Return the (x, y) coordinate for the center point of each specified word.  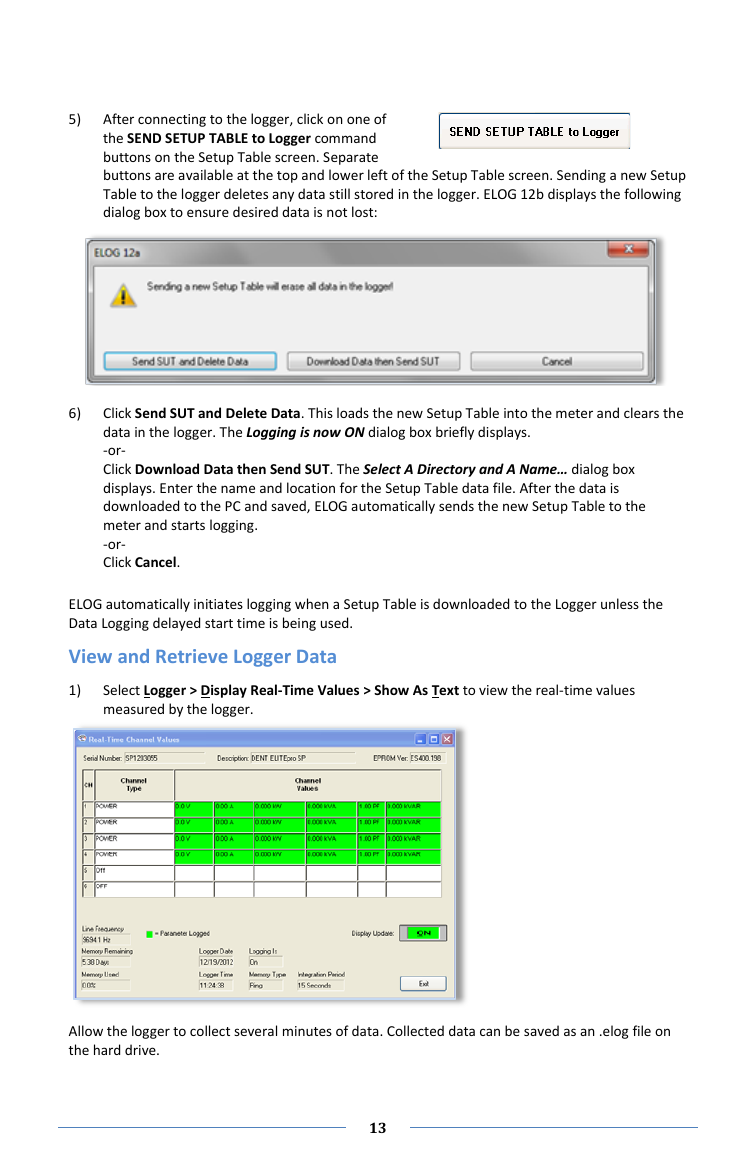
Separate (350, 158)
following (652, 195)
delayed (176, 624)
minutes (307, 1031)
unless (620, 603)
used (336, 622)
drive (141, 1049)
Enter (176, 488)
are (164, 176)
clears (641, 412)
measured (134, 708)
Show (391, 689)
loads (353, 412)
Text (445, 691)
